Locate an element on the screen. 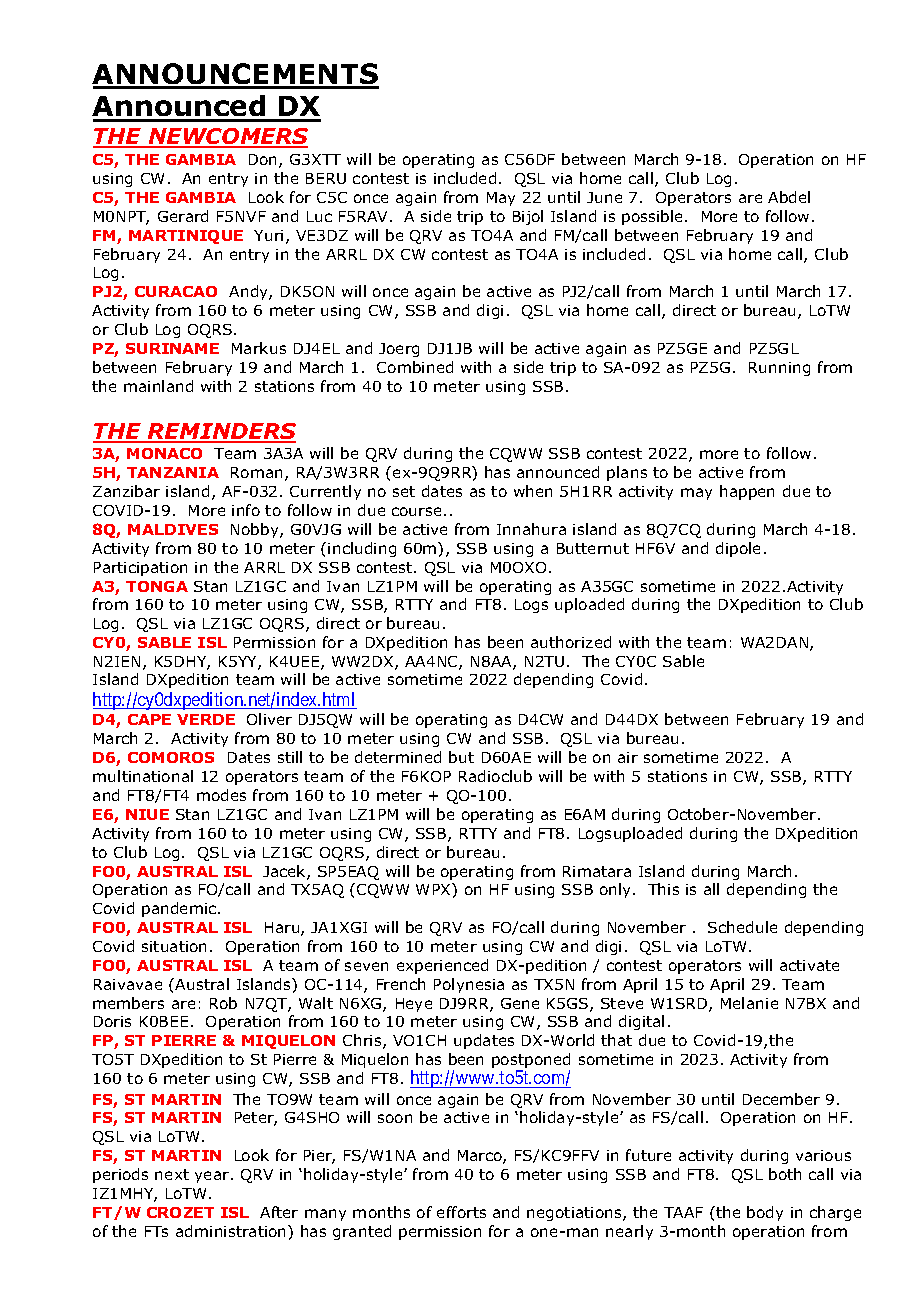 This screenshot has width=924, height=1307. June is located at coordinates (604, 197).
